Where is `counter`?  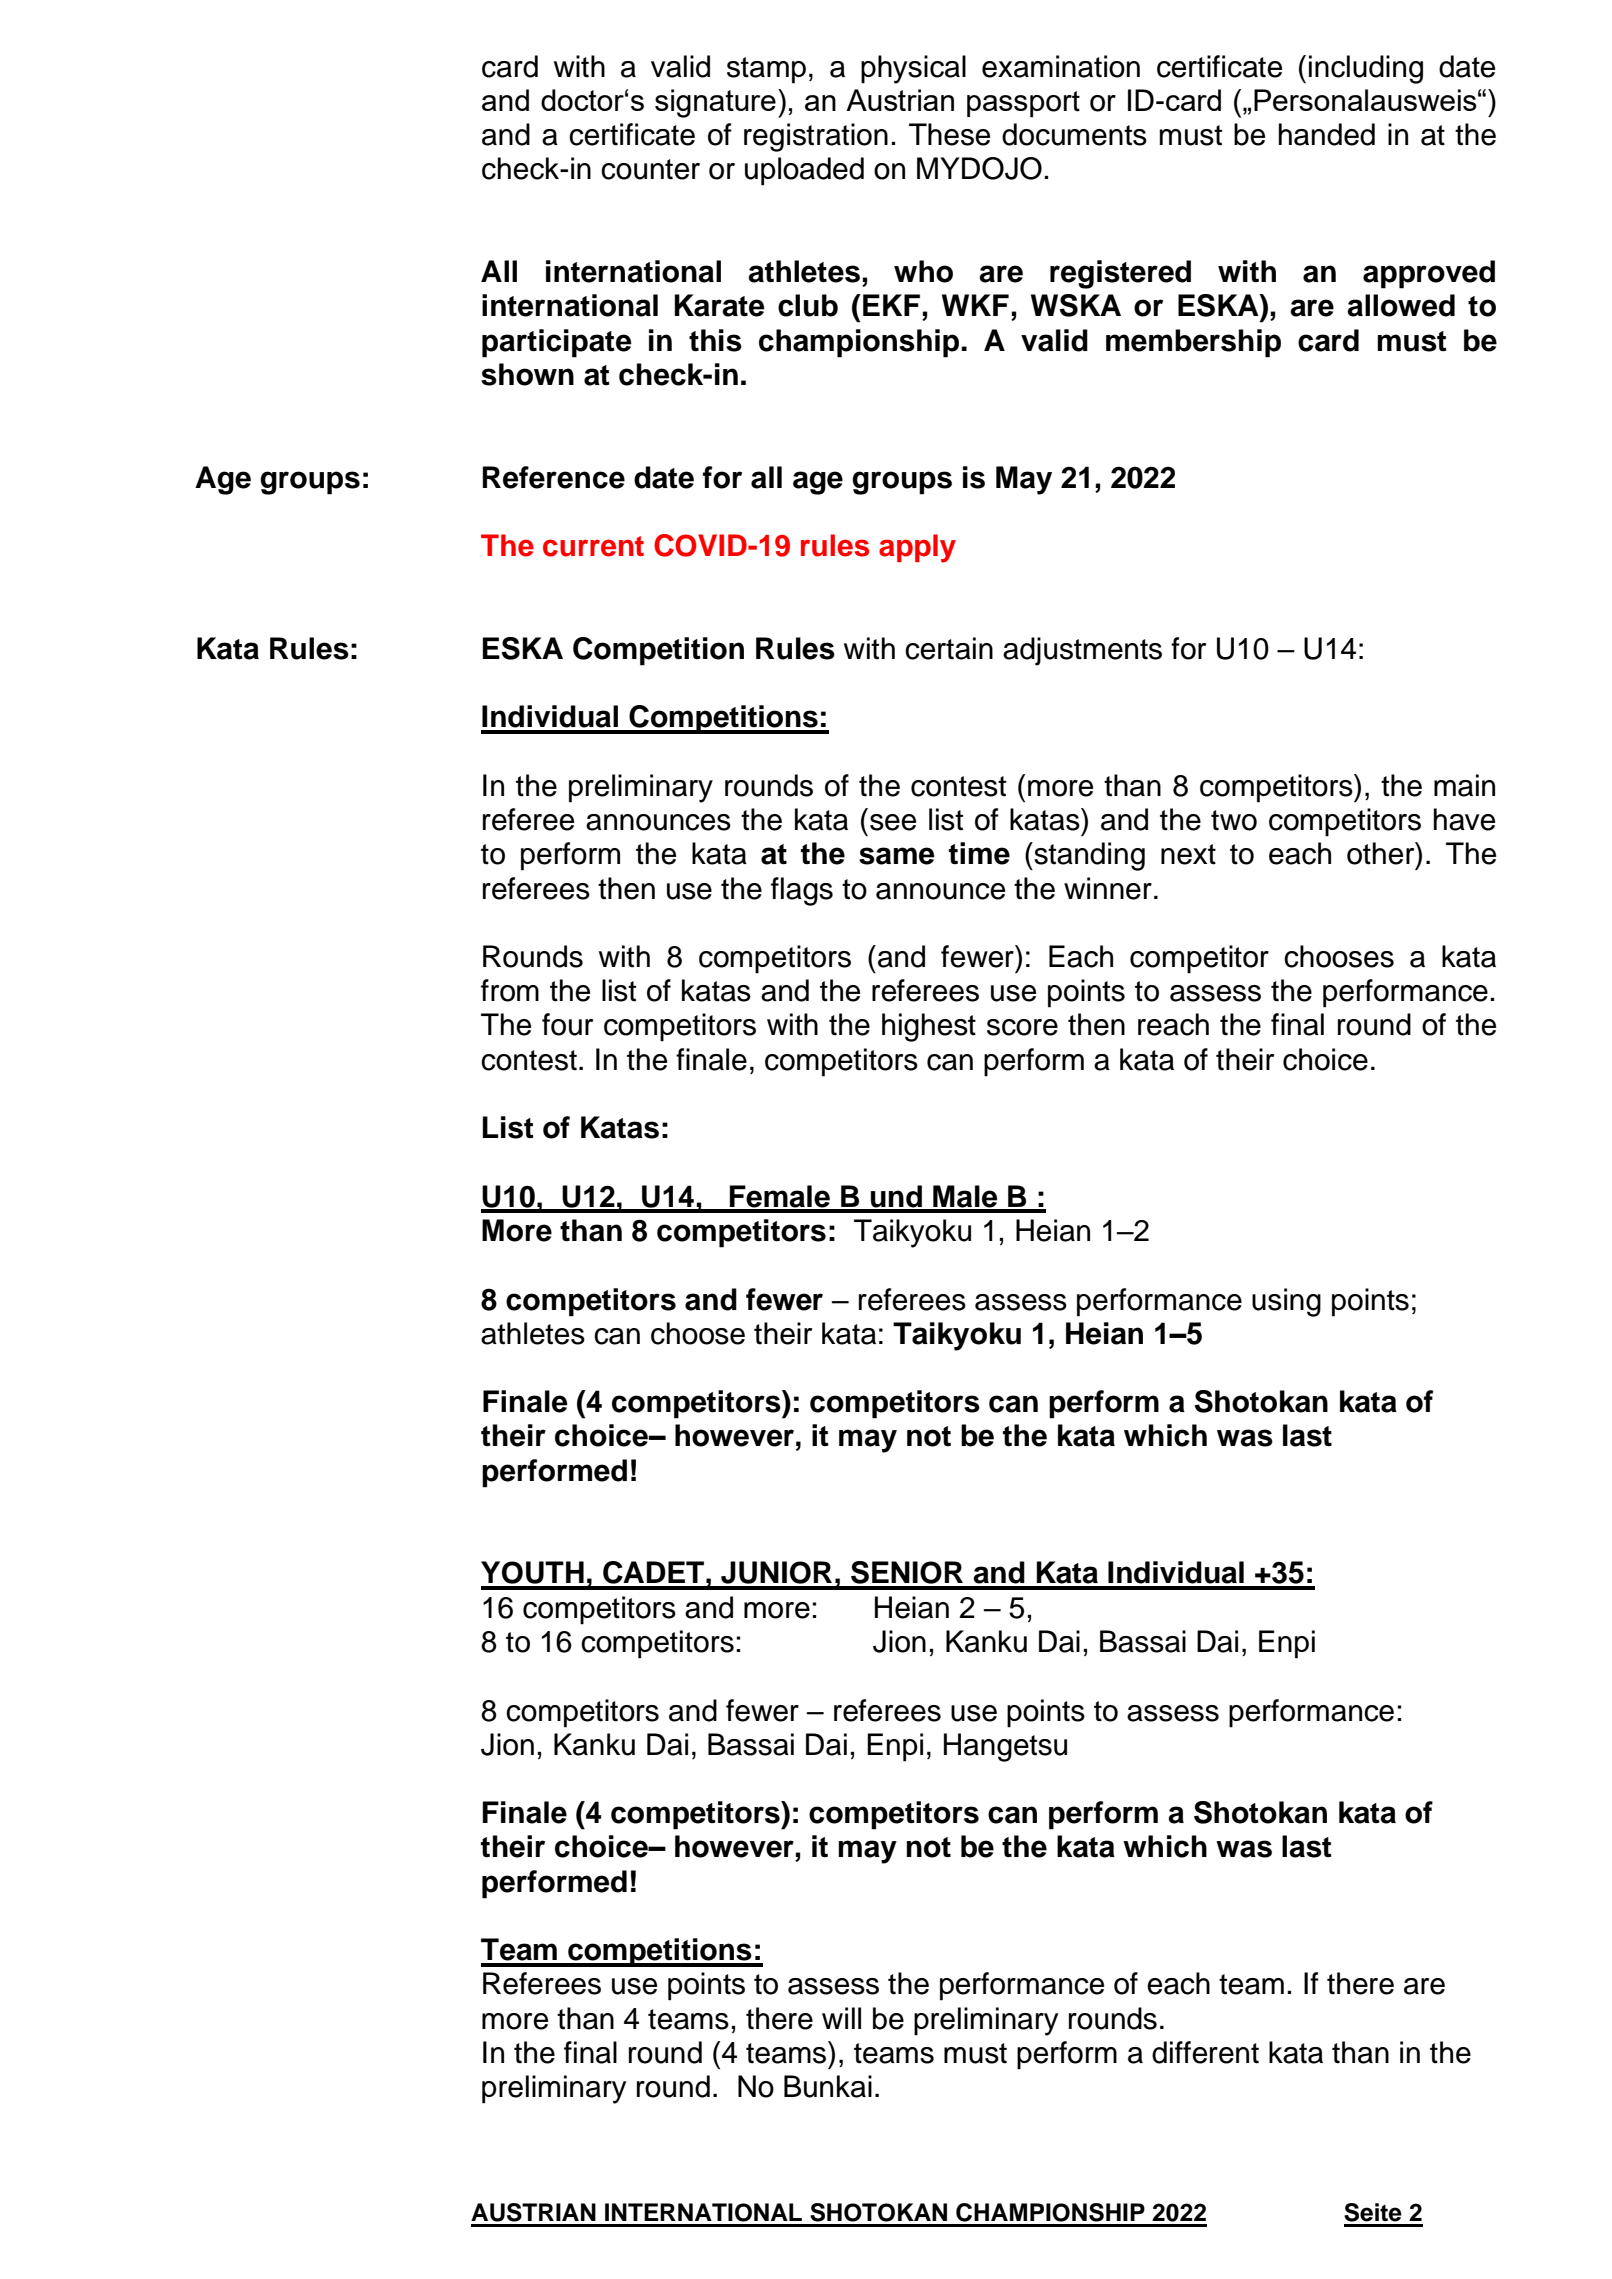
counter is located at coordinates (650, 169).
